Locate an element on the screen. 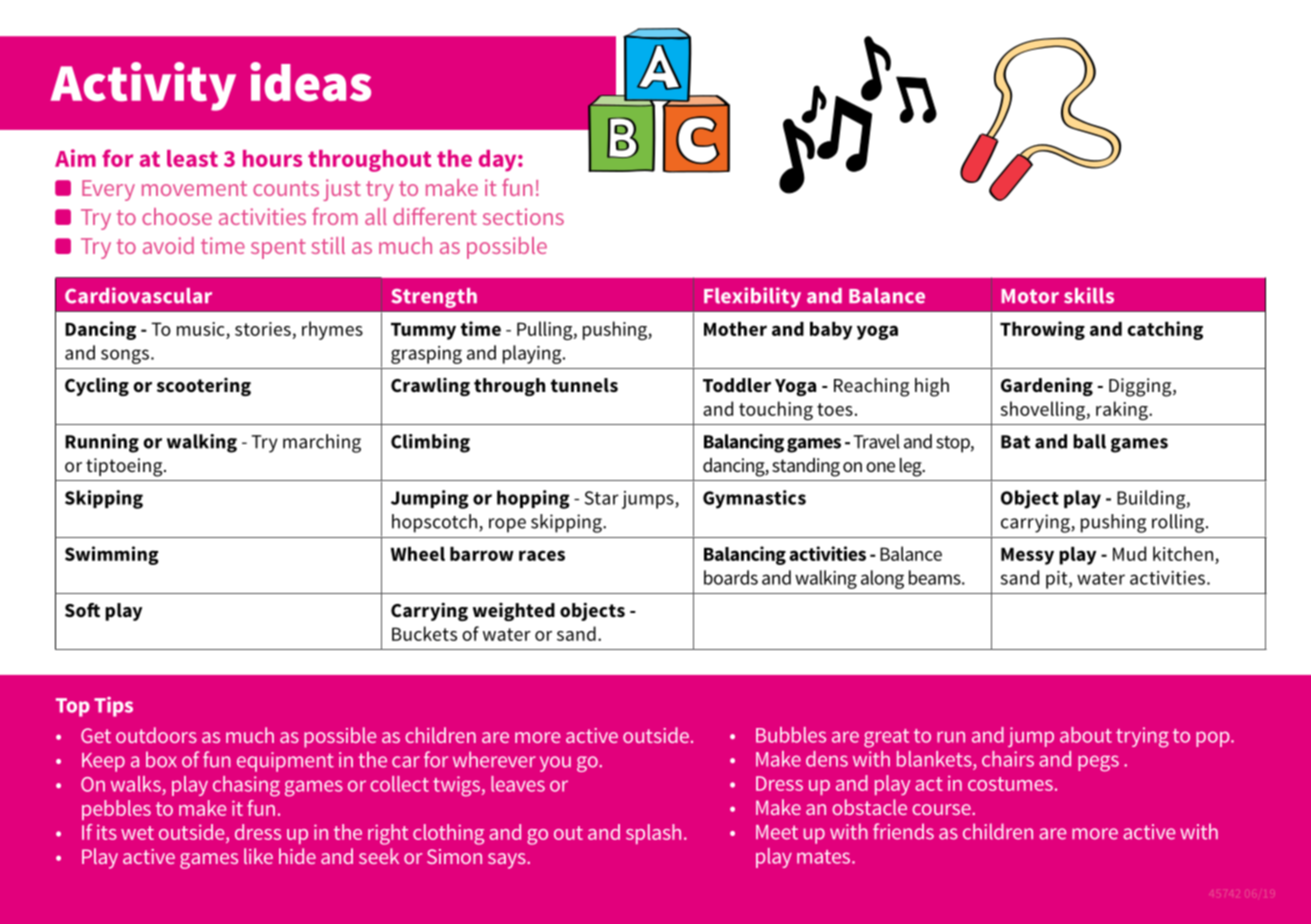  about is located at coordinates (1086, 735).
